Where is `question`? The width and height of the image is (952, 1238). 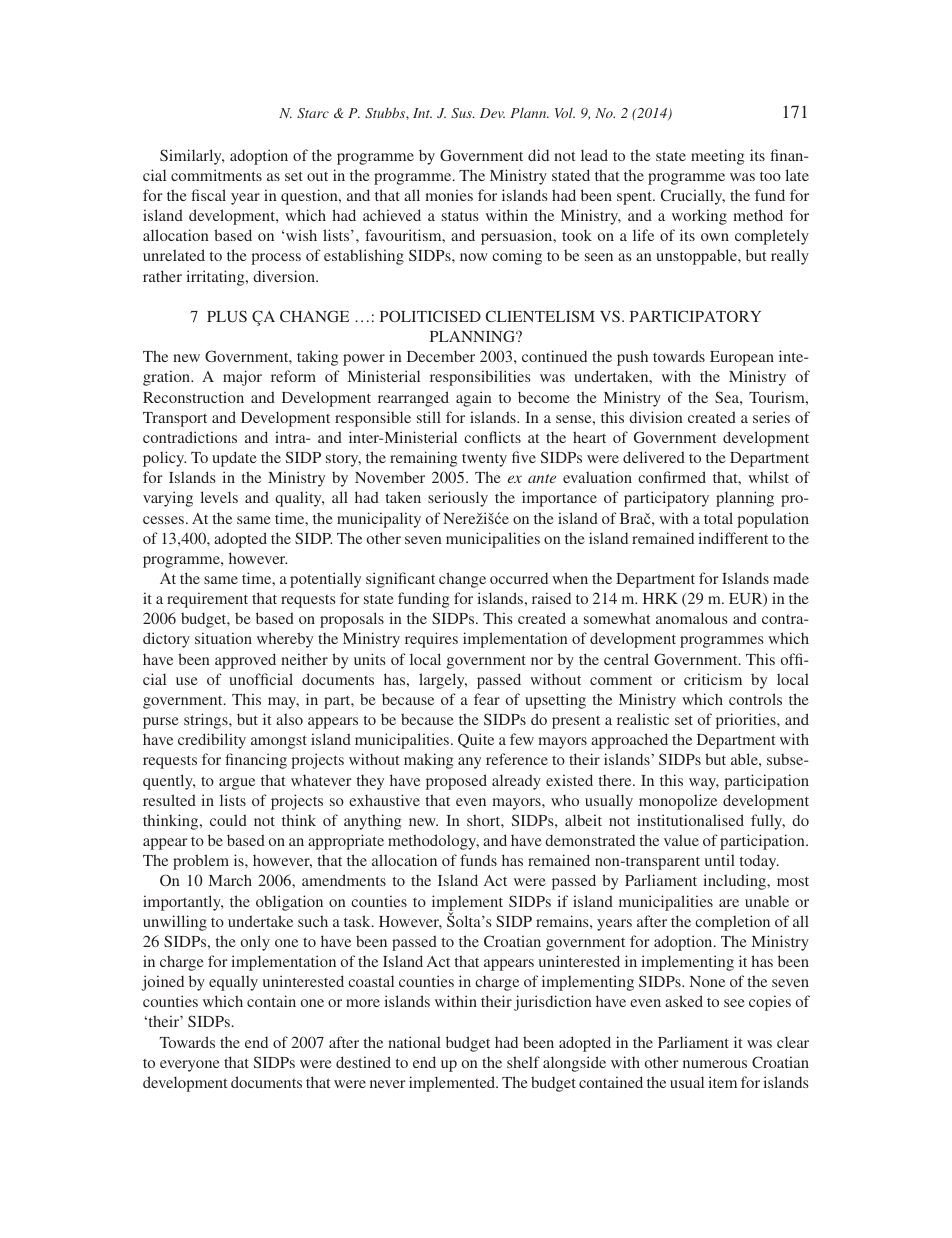 question is located at coordinates (310, 197).
